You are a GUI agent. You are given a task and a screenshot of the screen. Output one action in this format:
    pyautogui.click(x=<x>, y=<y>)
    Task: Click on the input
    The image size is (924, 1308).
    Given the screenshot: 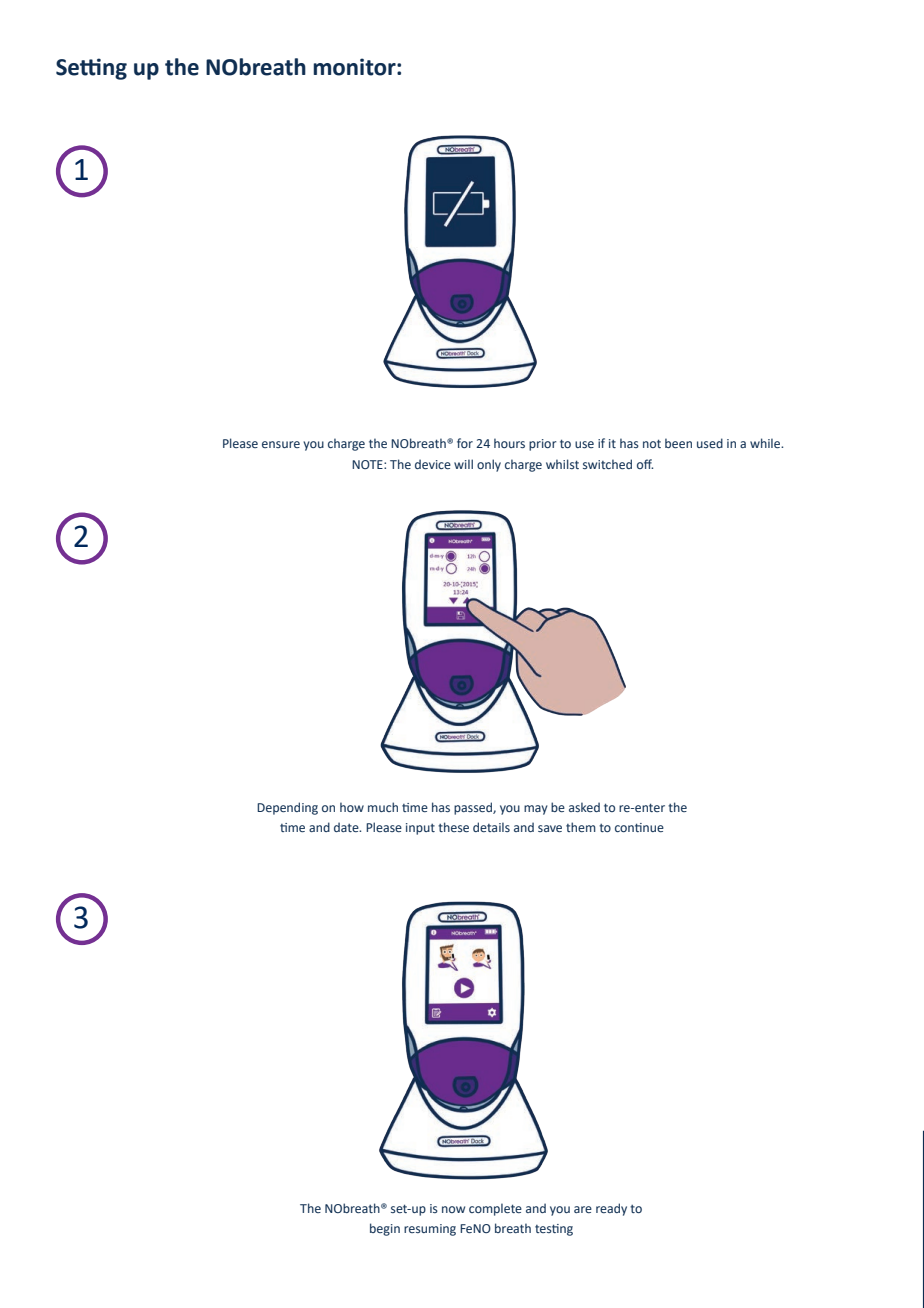 What is the action you would take?
    pyautogui.click(x=420, y=829)
